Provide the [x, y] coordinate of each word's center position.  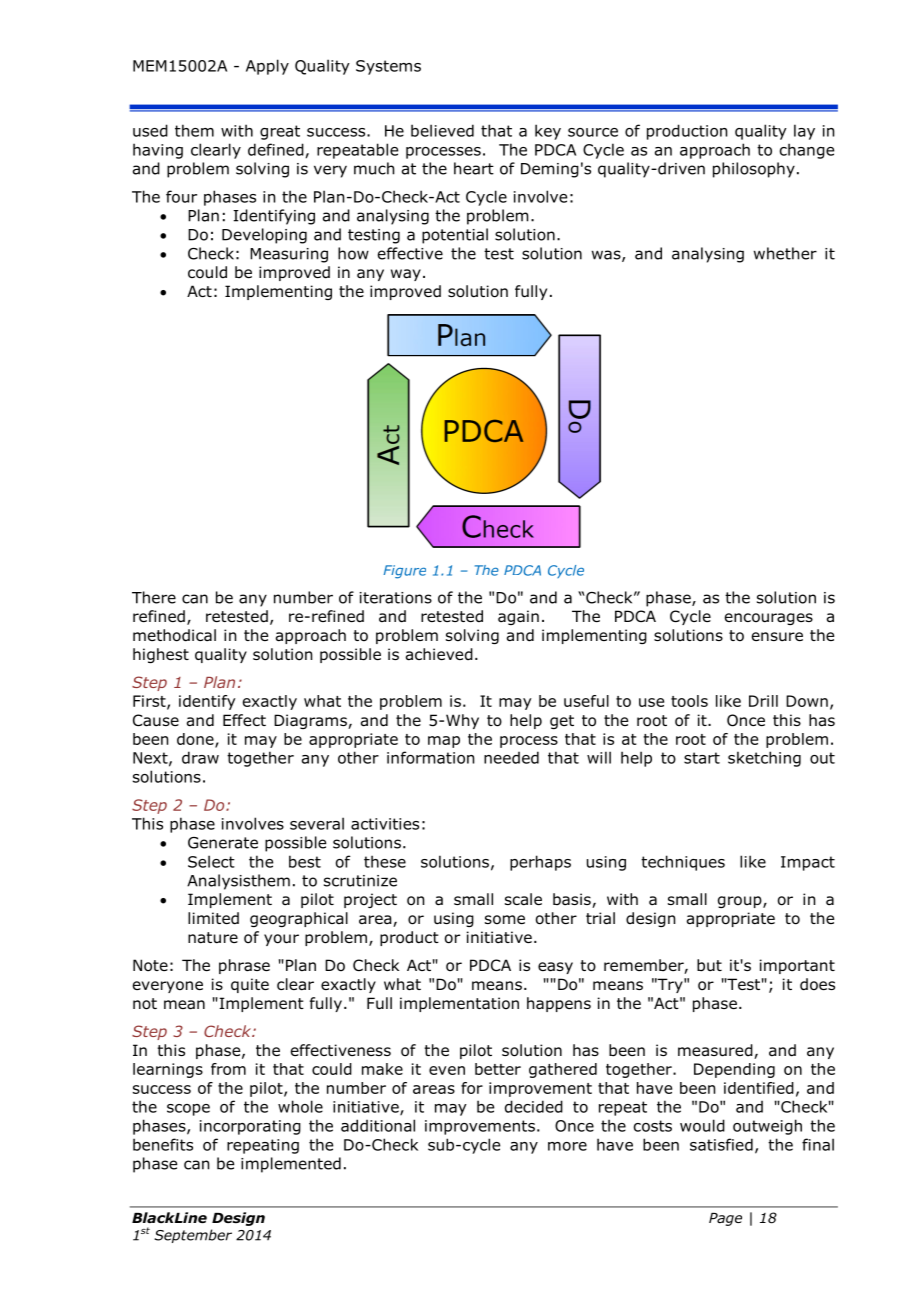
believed [442, 130]
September [193, 1236]
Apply [267, 67]
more [567, 1146]
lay [804, 132]
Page [725, 1219]
